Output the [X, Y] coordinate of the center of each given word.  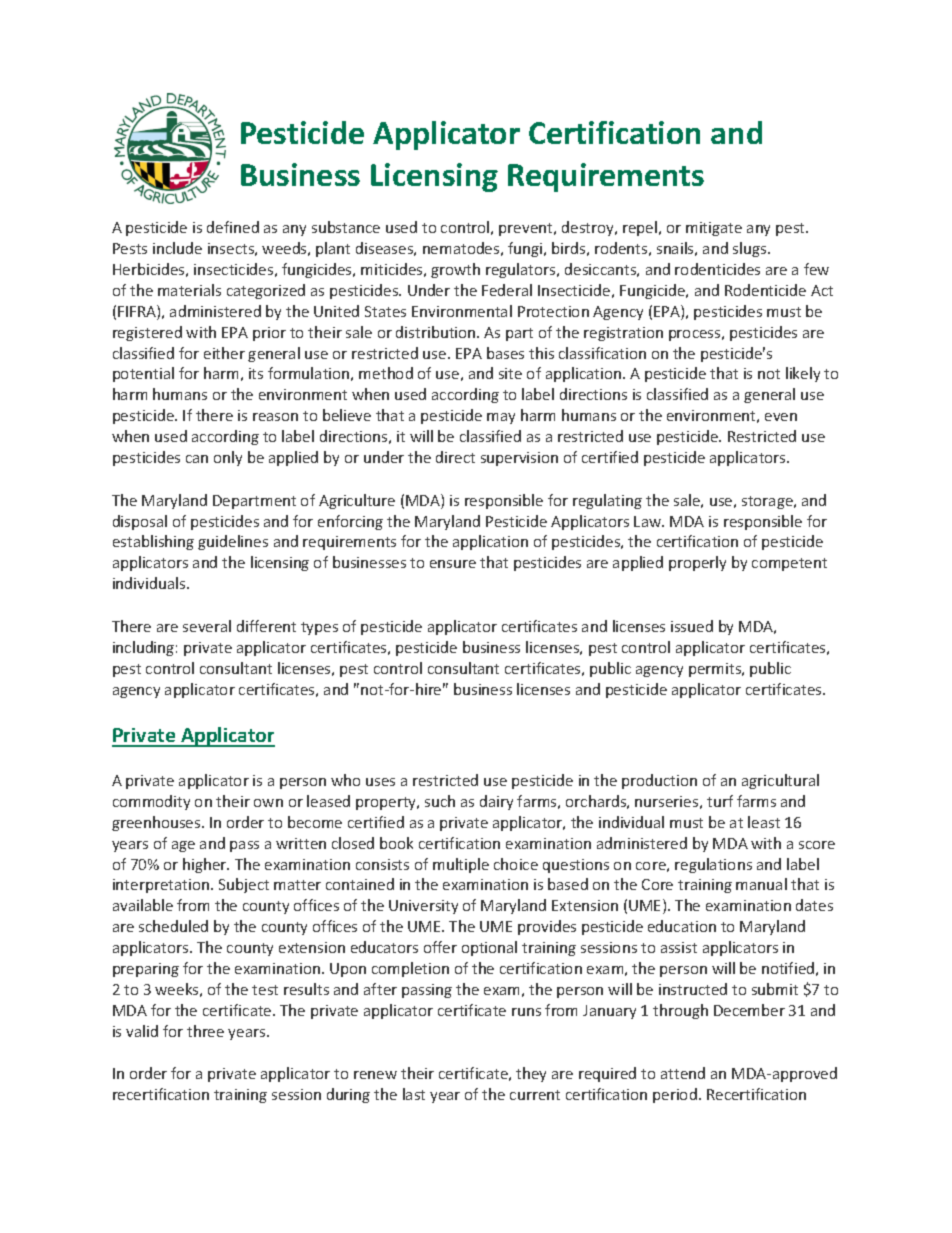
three [205, 1031]
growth [455, 270]
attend [683, 1073]
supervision [519, 459]
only [228, 458]
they [531, 1074]
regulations [713, 865]
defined [233, 227]
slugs [751, 249]
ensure [453, 564]
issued [692, 626]
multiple [461, 865]
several [207, 626]
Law [649, 521]
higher [206, 865]
